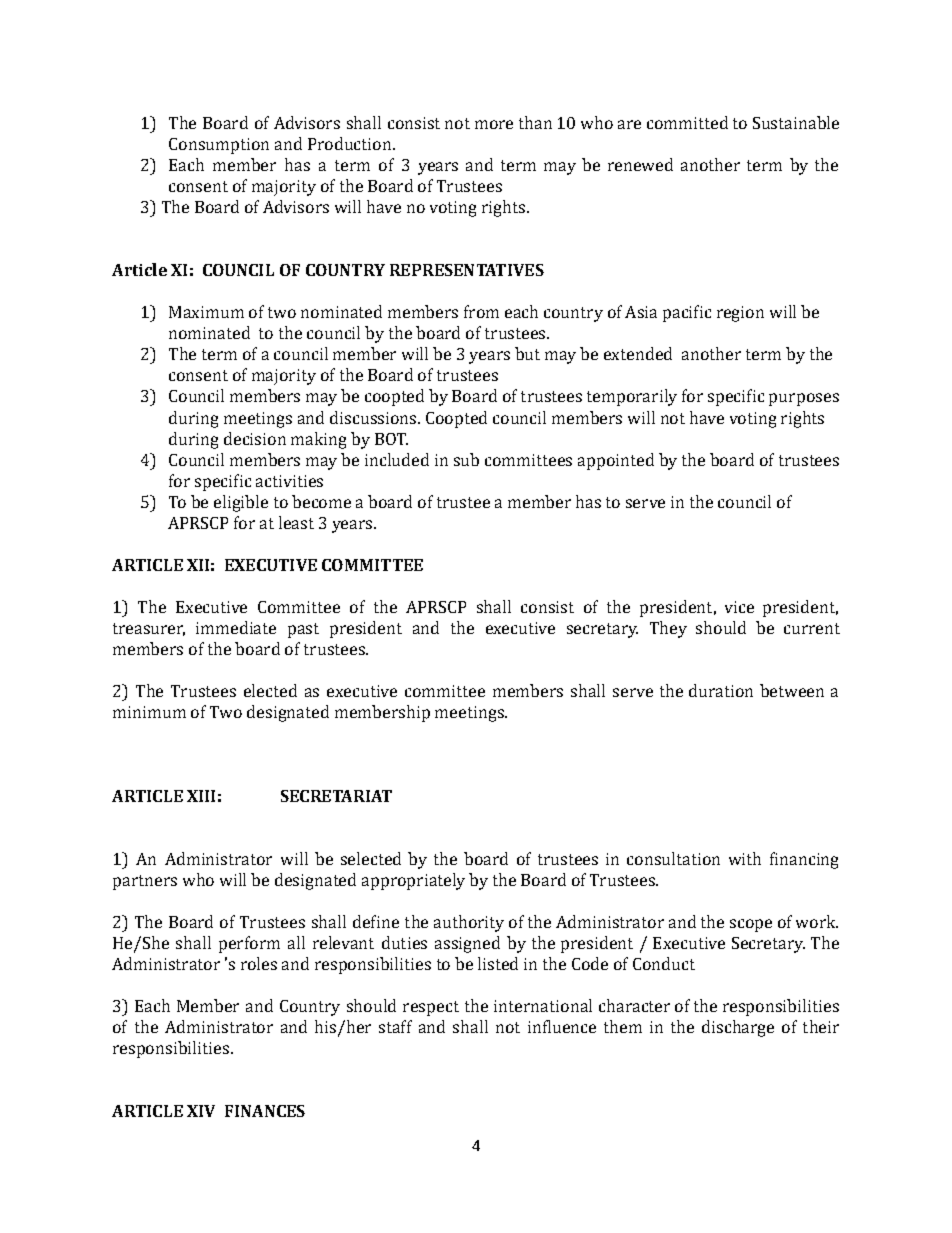 This screenshot has width=952, height=1233. I want to click on committed, so click(687, 122).
